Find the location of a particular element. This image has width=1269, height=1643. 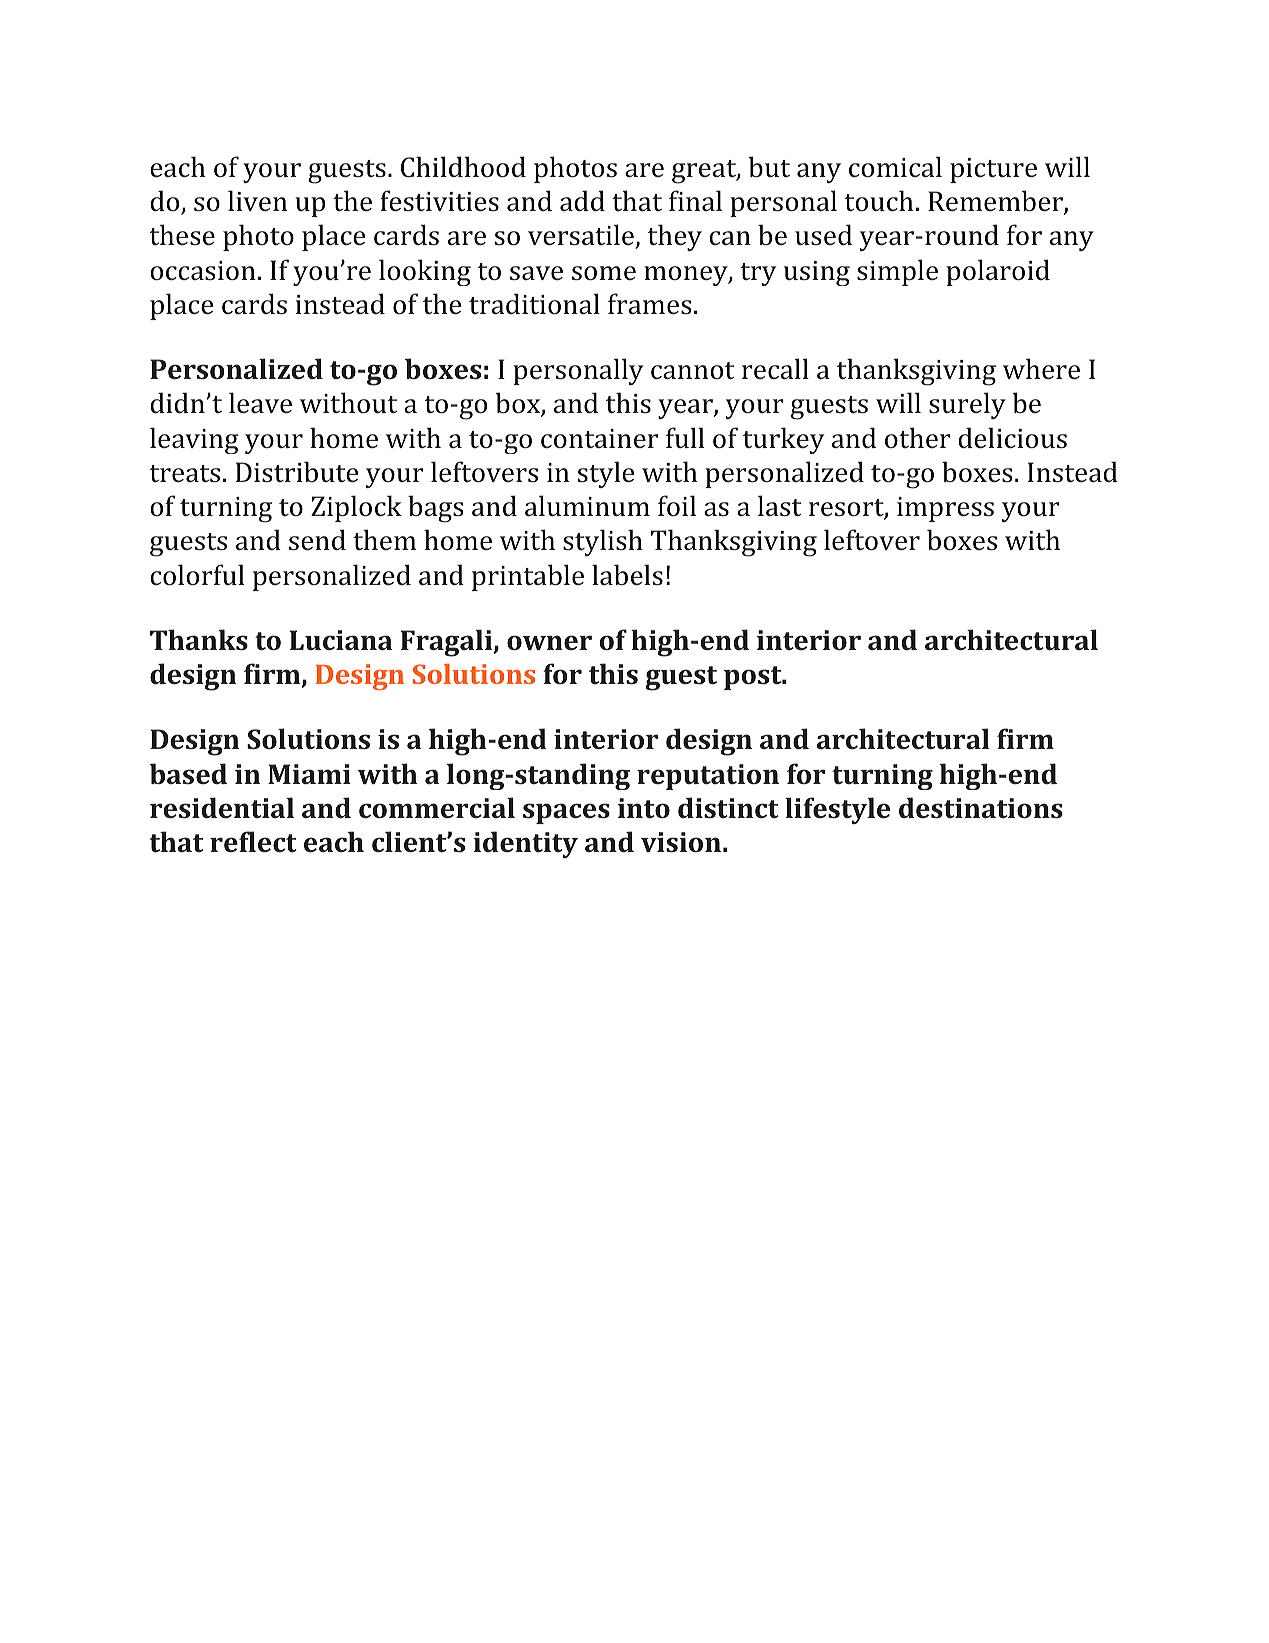

impress is located at coordinates (945, 509).
